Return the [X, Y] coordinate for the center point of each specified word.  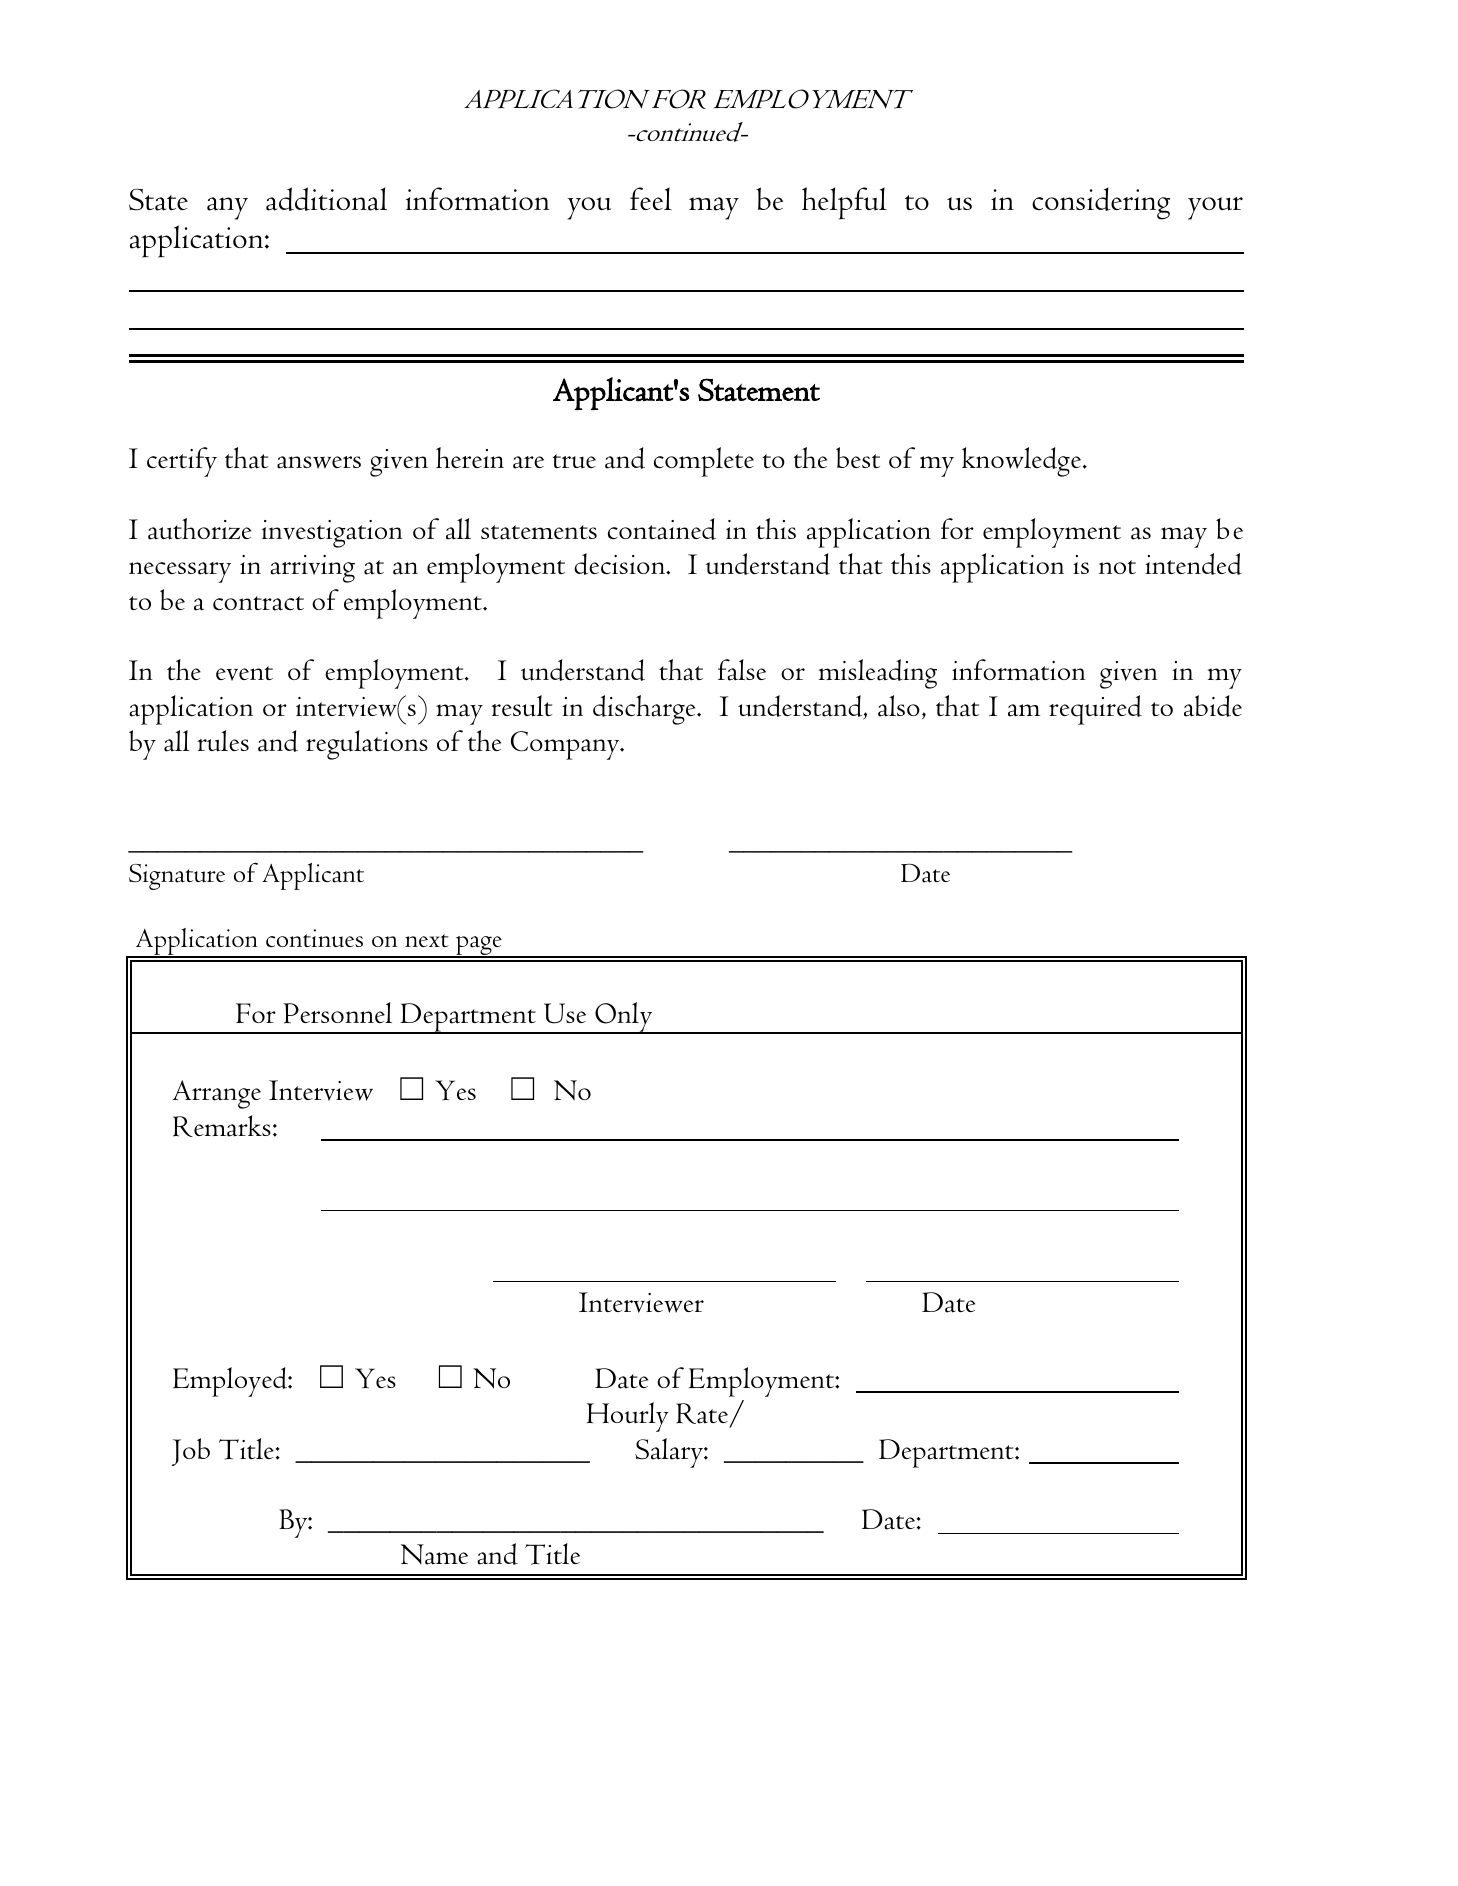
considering [1101, 203]
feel [651, 198]
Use [565, 1013]
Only [624, 1018]
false [742, 670]
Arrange [217, 1094]
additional [326, 199]
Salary [670, 1453]
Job [191, 1452]
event [244, 673]
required [1095, 710]
